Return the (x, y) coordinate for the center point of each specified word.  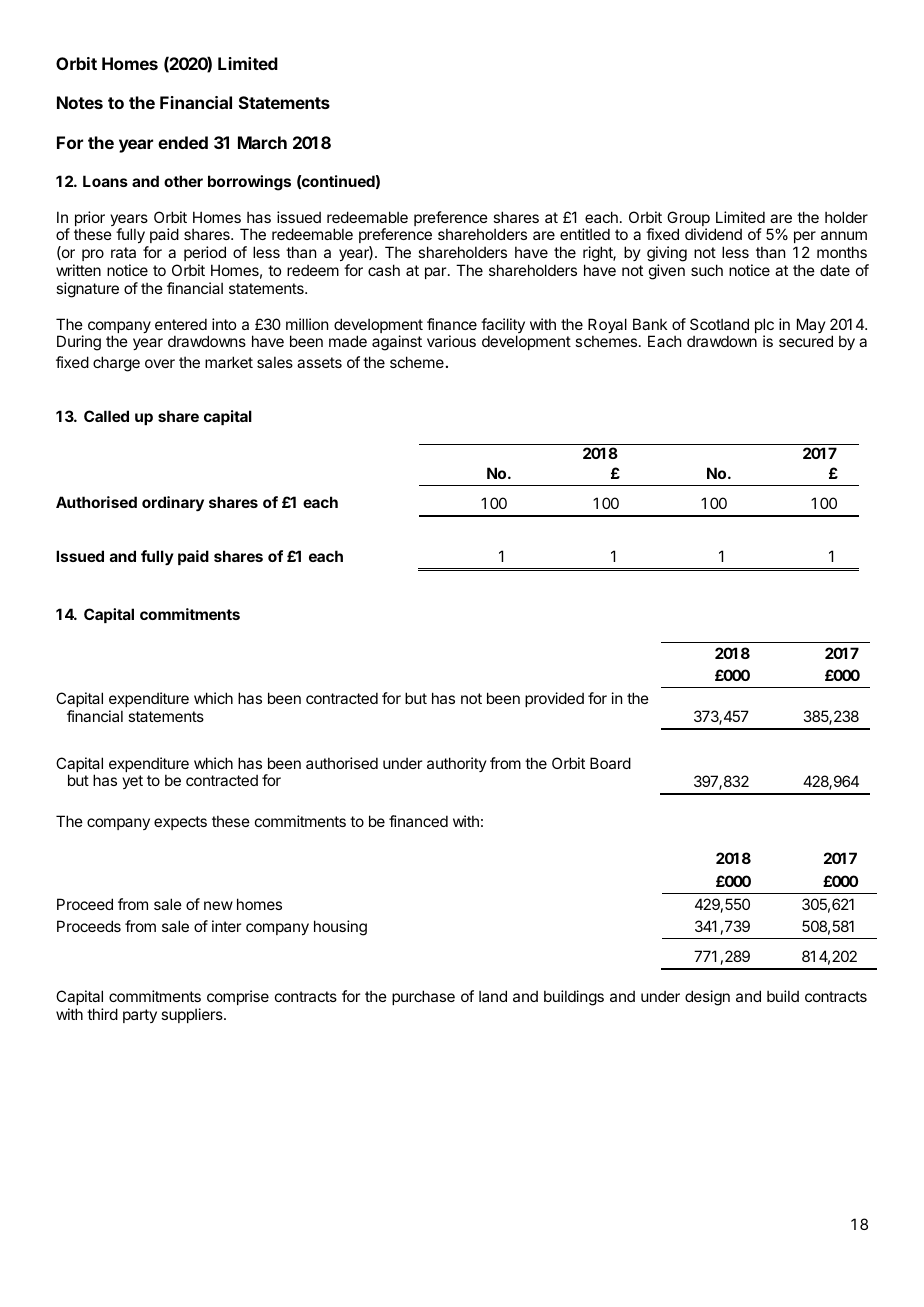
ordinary (173, 504)
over (160, 363)
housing (340, 928)
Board (610, 763)
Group (688, 220)
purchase (423, 997)
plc (764, 327)
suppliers (193, 1015)
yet (132, 782)
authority (457, 764)
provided (554, 699)
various (451, 341)
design (707, 998)
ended (183, 142)
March (262, 142)
